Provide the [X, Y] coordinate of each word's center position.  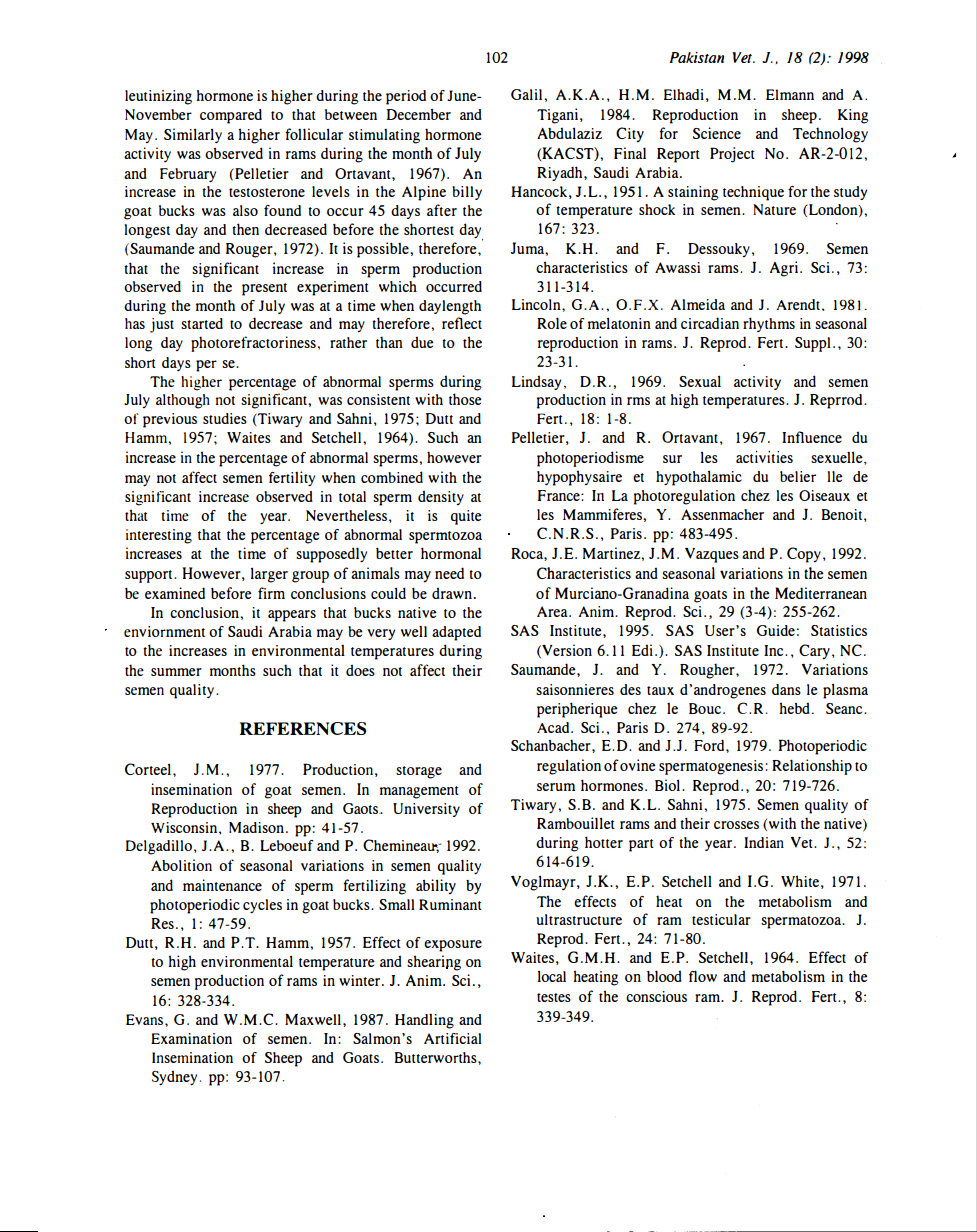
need [449, 573]
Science [717, 133]
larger [269, 575]
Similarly [193, 135]
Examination [191, 1038]
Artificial [453, 1038]
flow [703, 976]
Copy [804, 555]
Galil [528, 94]
